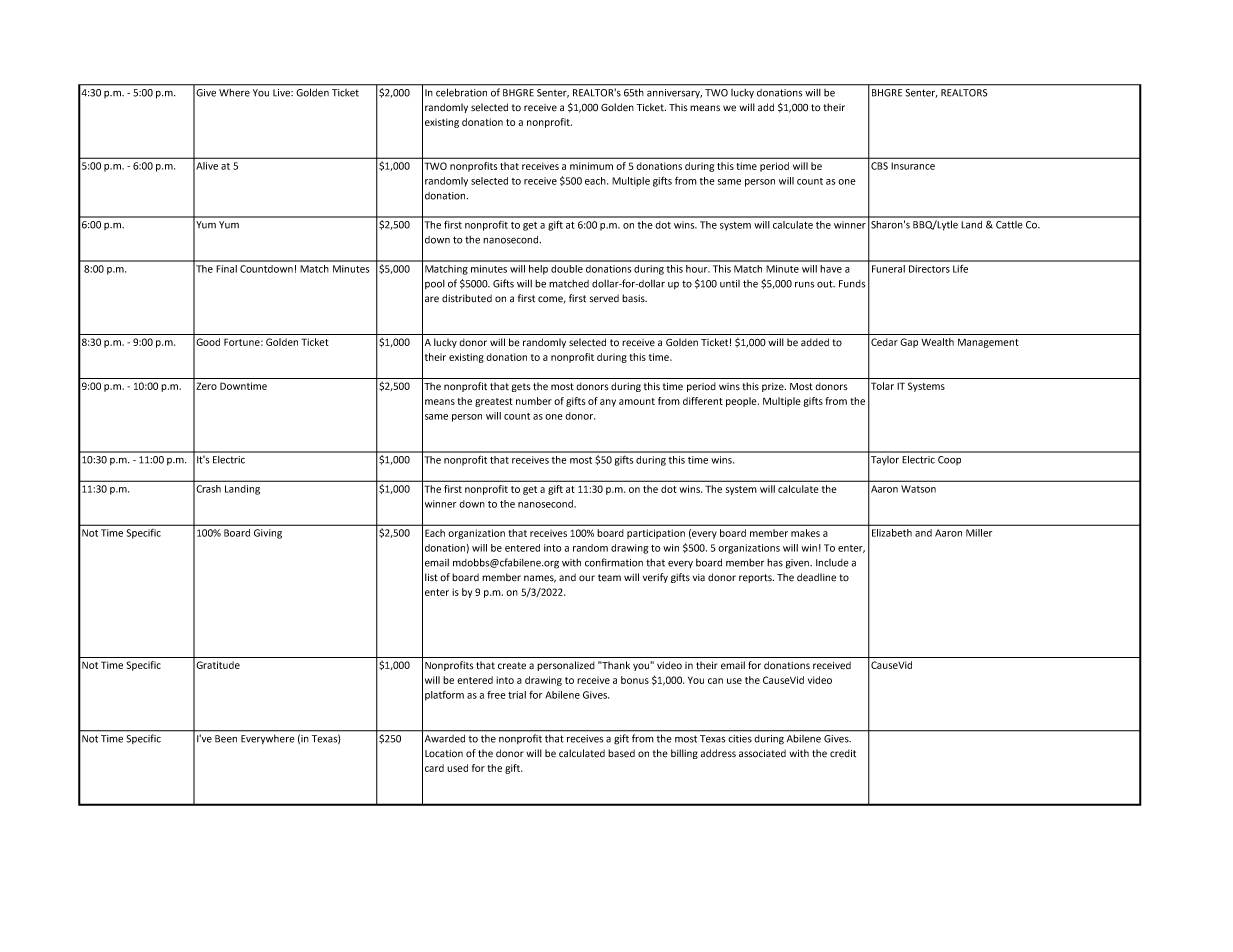 Image resolution: width=1233 pixels, height=952 pixels. What do you see at coordinates (816, 577) in the page?
I see `deadline` at bounding box center [816, 577].
